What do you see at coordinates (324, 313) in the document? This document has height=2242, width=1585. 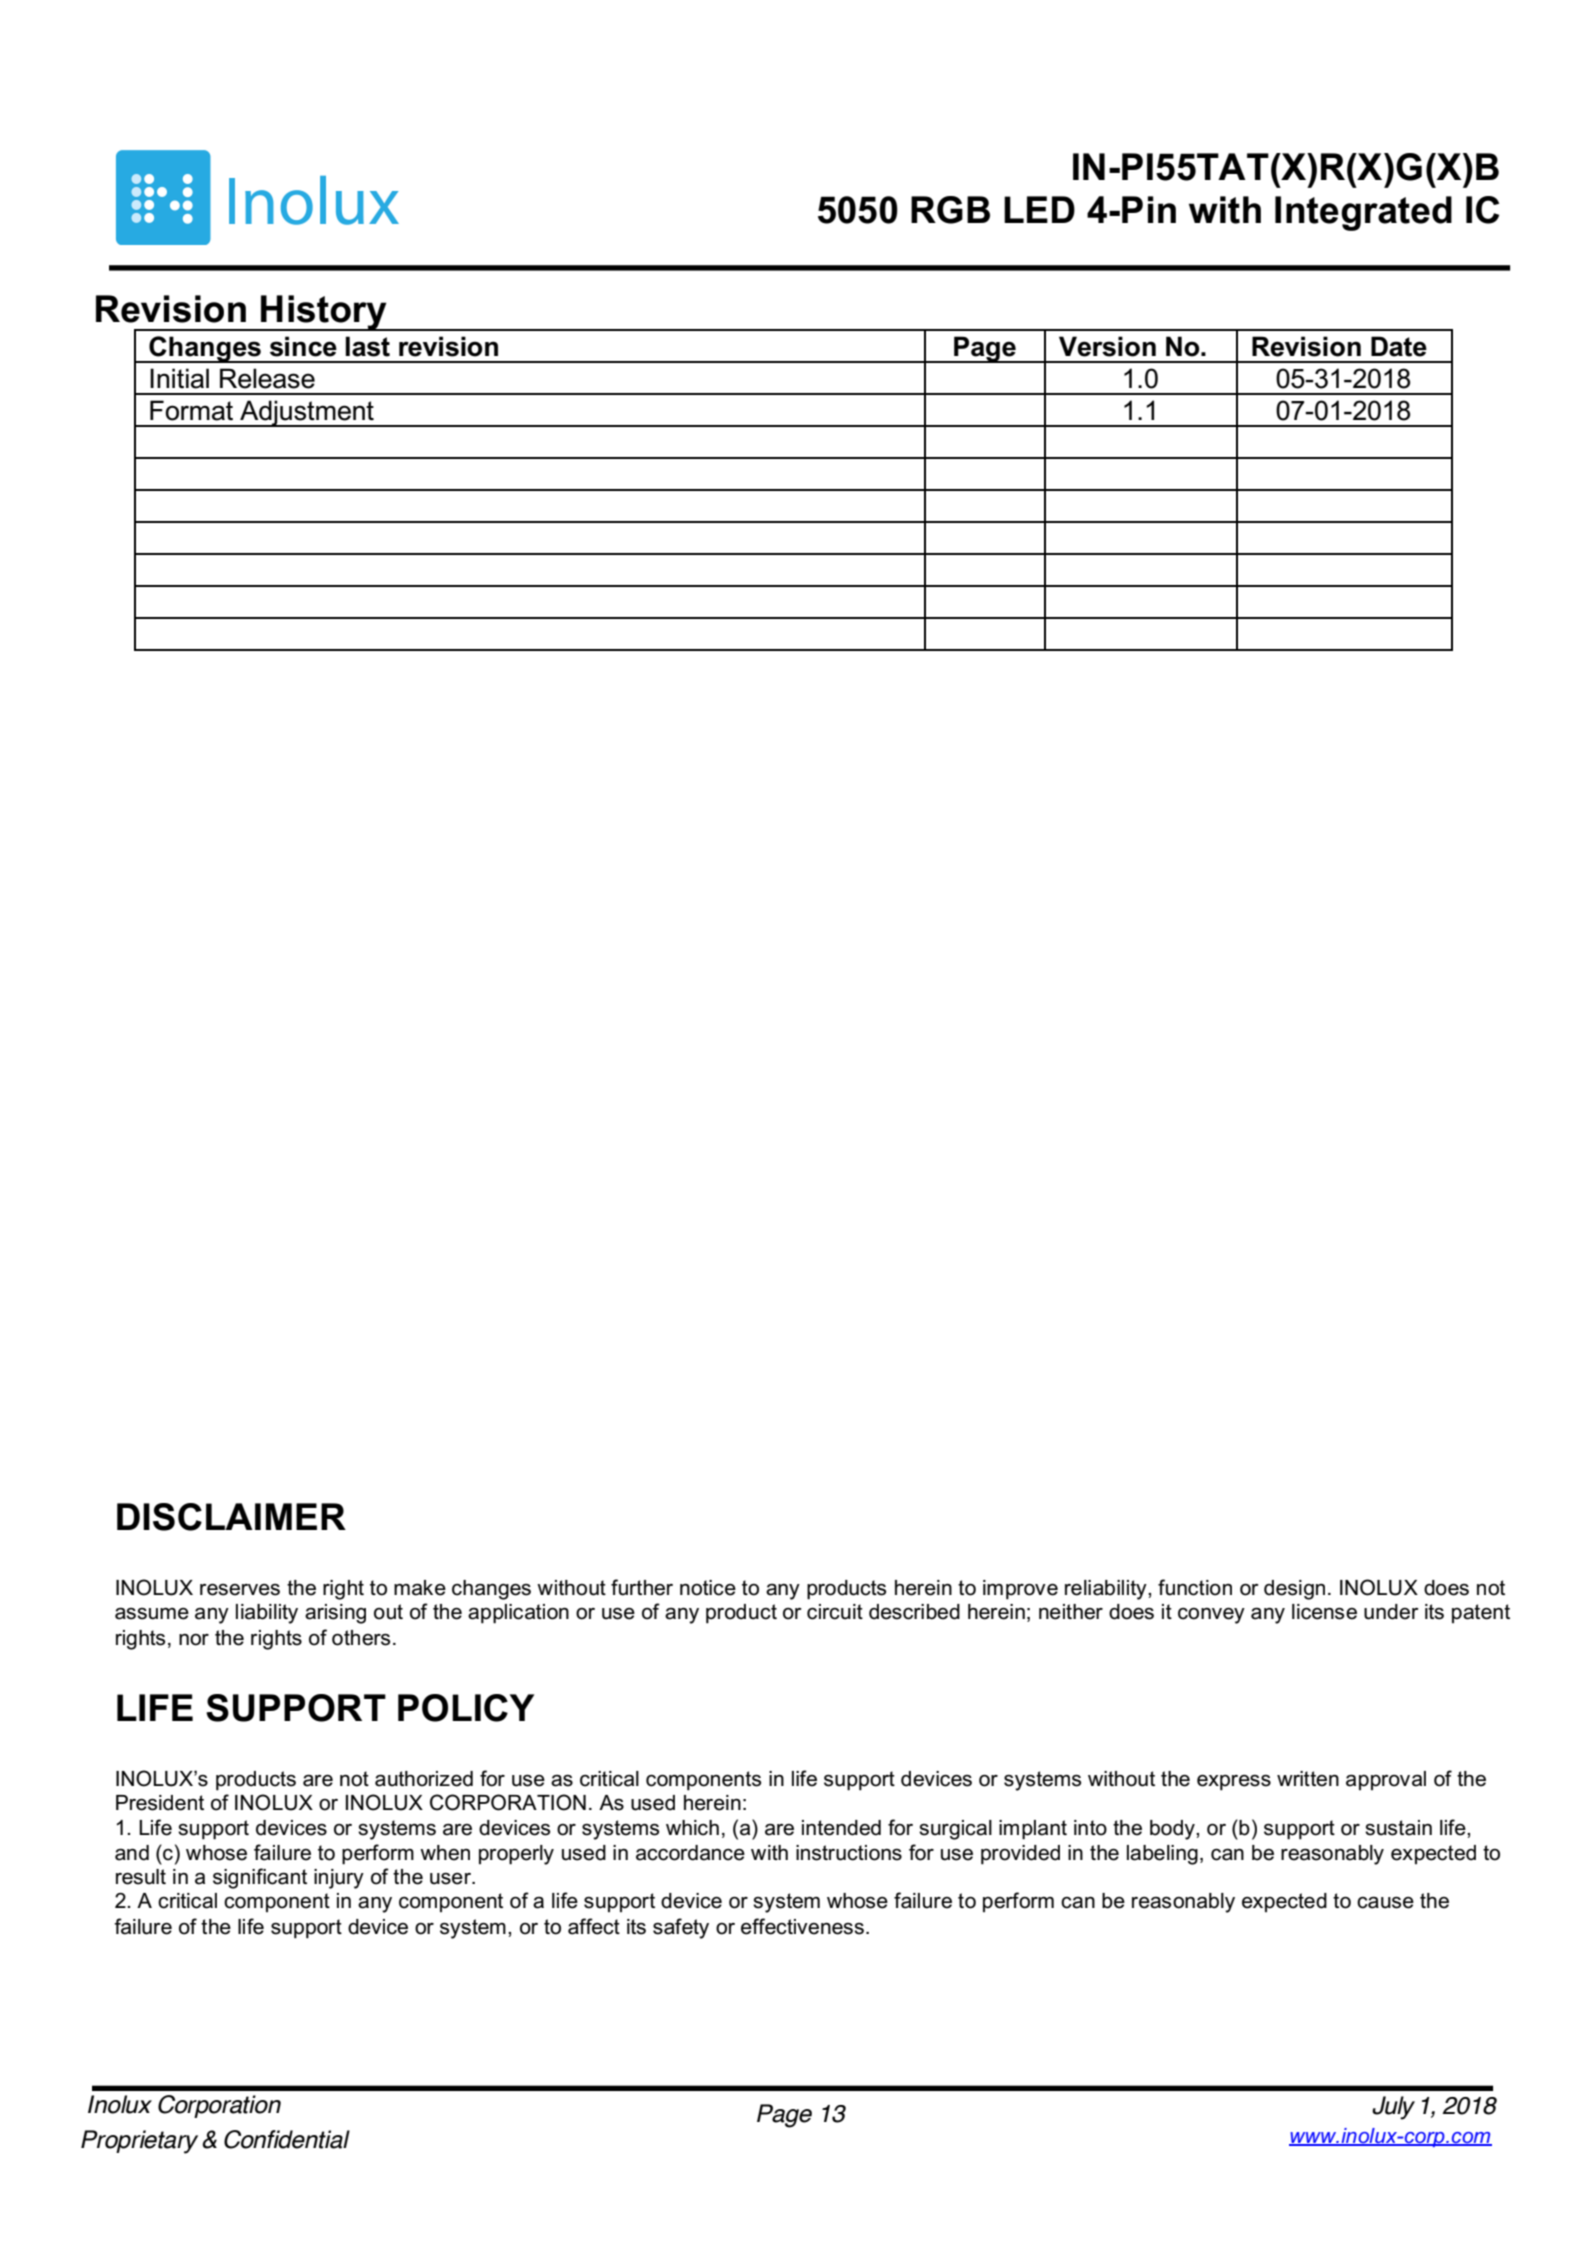 I see `History` at bounding box center [324, 313].
